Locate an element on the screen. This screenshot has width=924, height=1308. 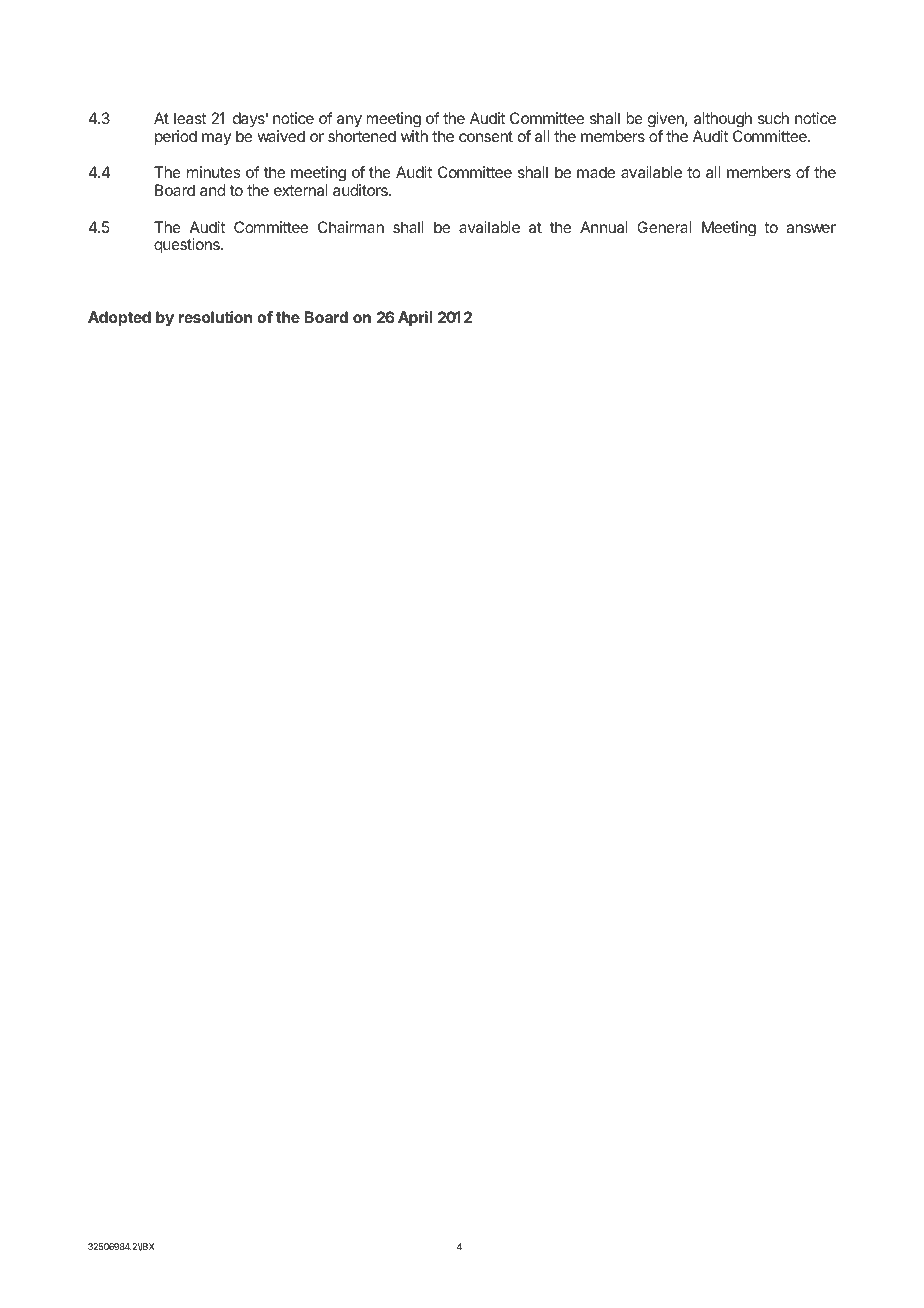
April is located at coordinates (415, 319).
